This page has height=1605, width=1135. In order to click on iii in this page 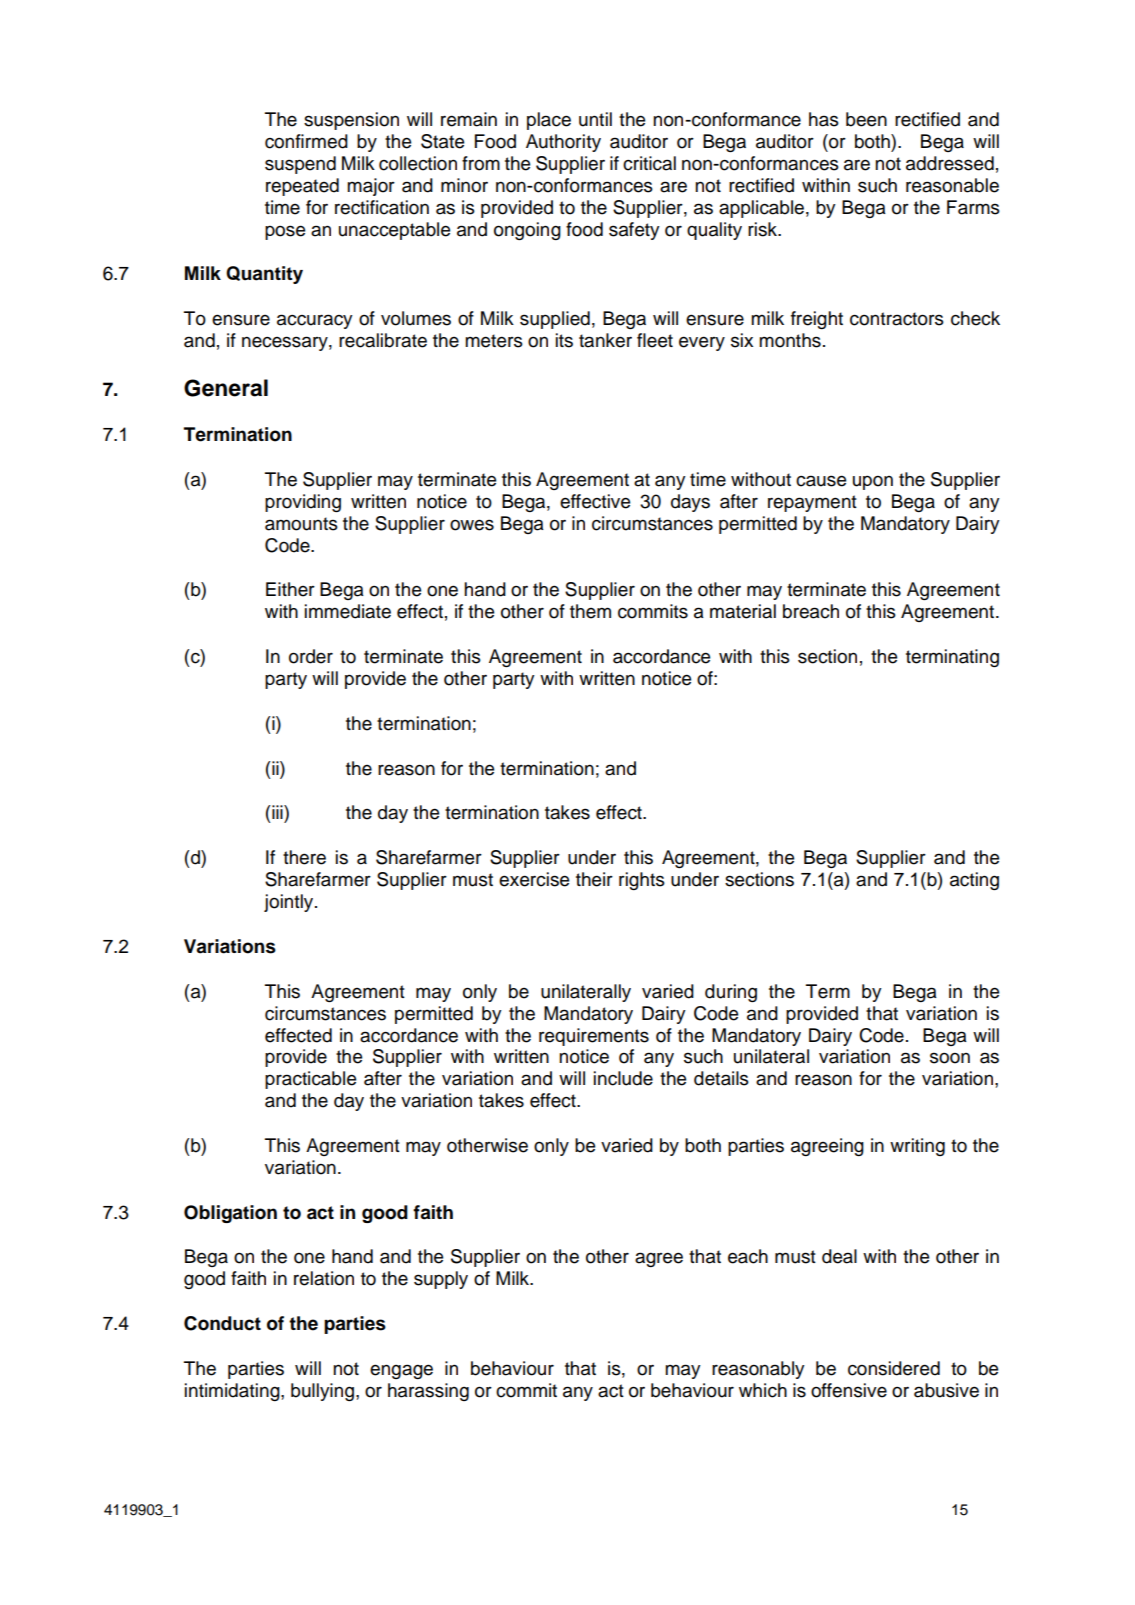, I will do `click(277, 812)`.
